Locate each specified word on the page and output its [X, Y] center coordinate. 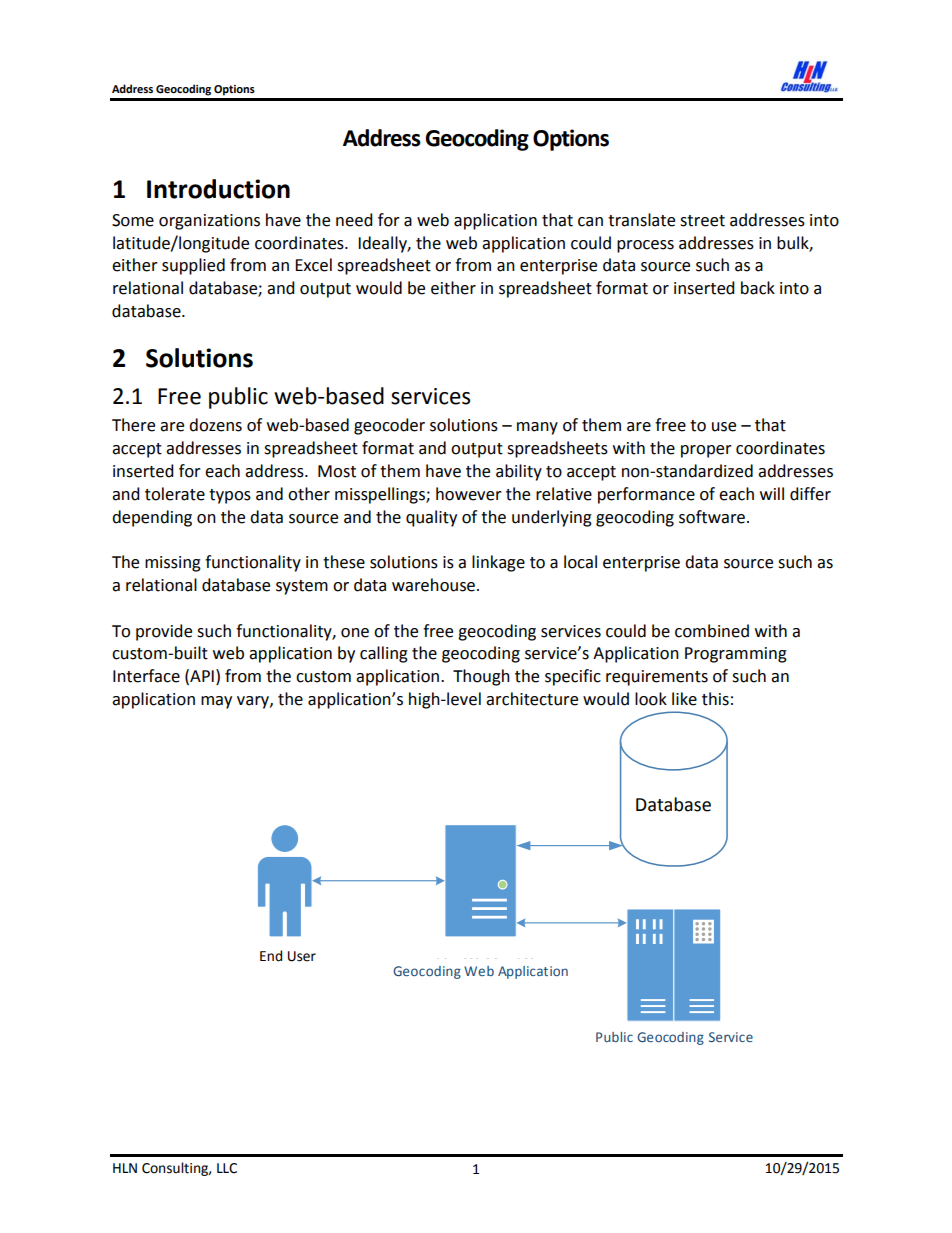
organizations [209, 222]
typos [230, 496]
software [712, 517]
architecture [532, 699]
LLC [227, 1168]
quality [431, 518]
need [354, 220]
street [702, 221]
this [715, 699]
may [216, 702]
